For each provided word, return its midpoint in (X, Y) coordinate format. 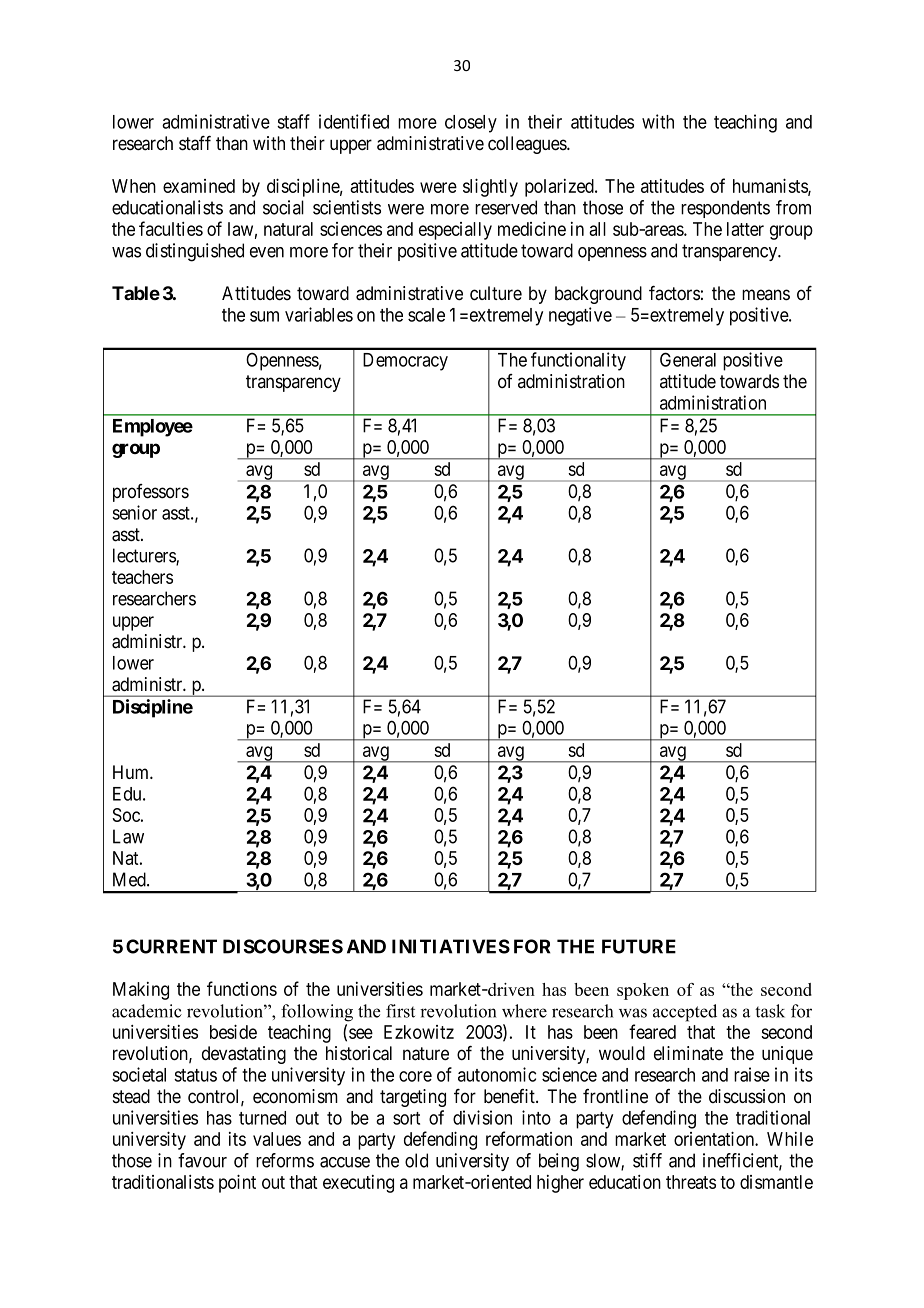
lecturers (145, 556)
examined (199, 186)
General (688, 359)
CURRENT (171, 946)
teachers (142, 577)
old (416, 1160)
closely (471, 124)
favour (202, 1160)
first (400, 1011)
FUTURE (639, 946)
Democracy (405, 362)
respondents (725, 209)
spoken (643, 991)
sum (264, 316)
